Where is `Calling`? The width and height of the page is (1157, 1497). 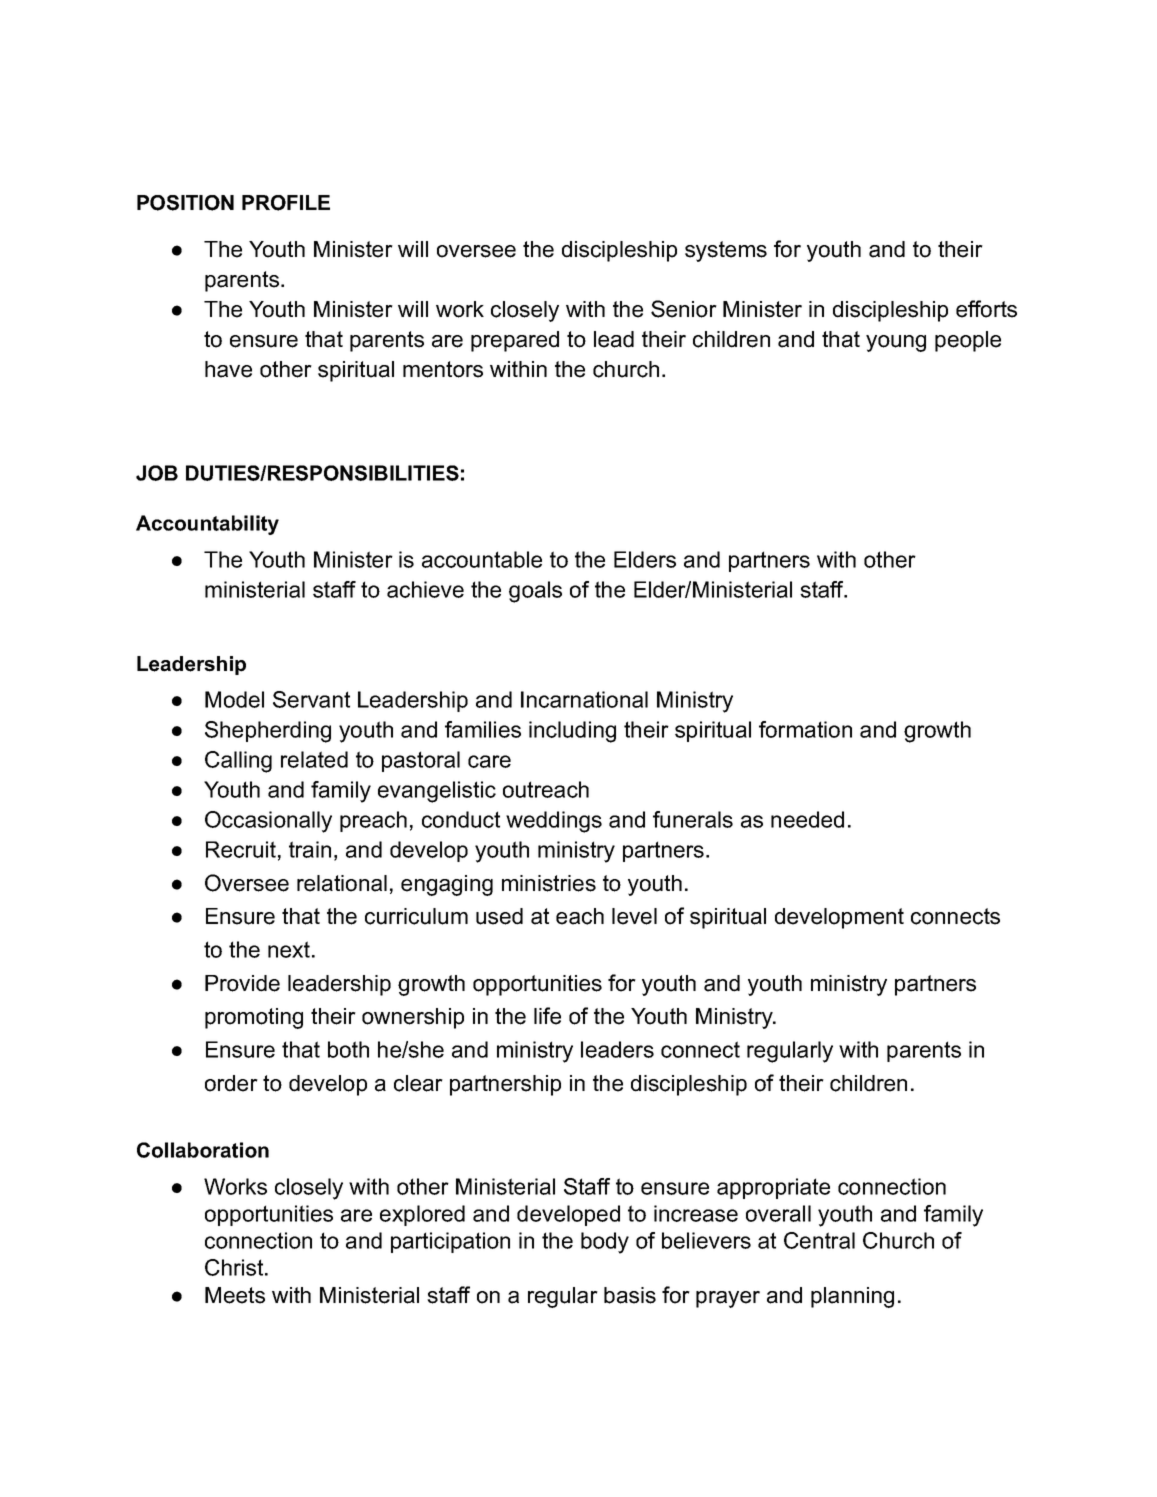 Calling is located at coordinates (238, 762).
